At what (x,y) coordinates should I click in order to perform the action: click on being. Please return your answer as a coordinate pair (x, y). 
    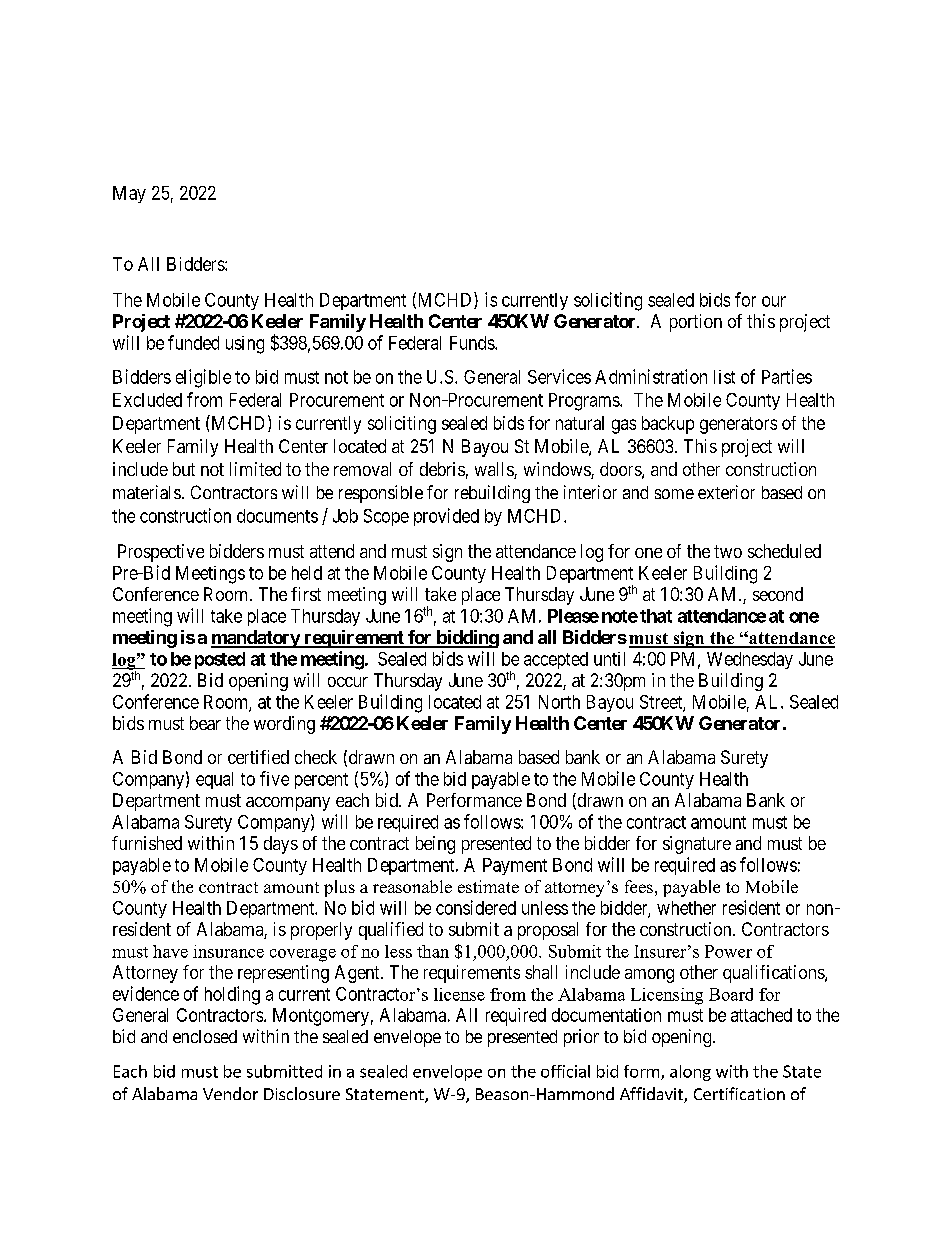
    Looking at the image, I should click on (435, 845).
